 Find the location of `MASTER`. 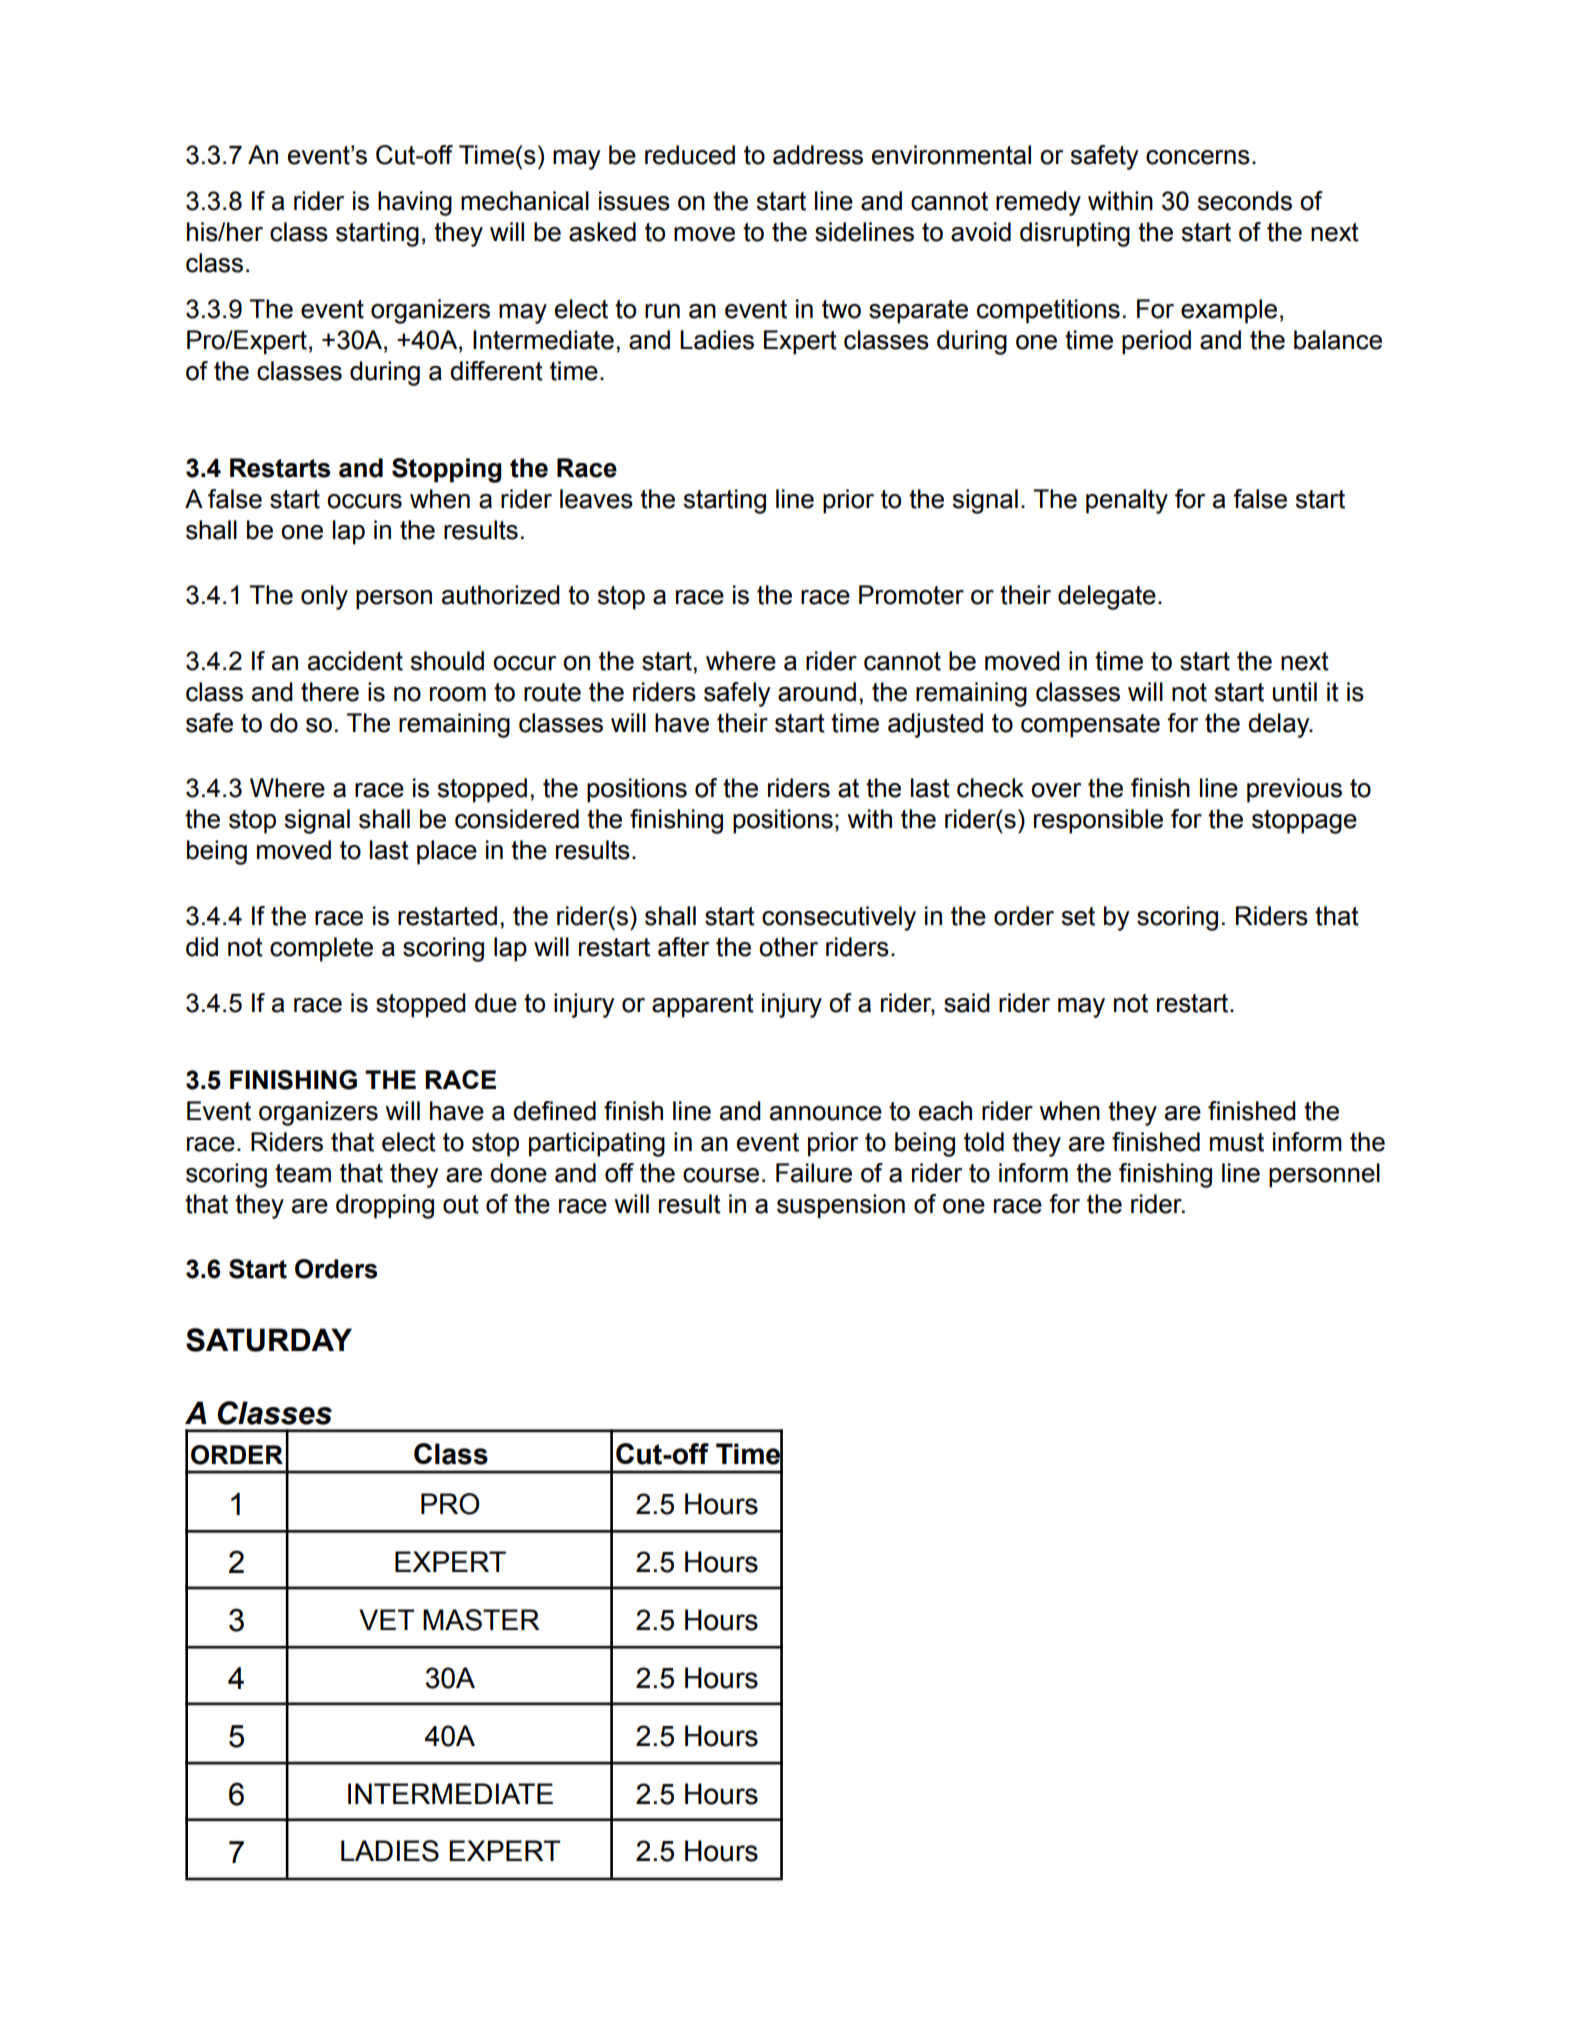

MASTER is located at coordinates (481, 1620).
